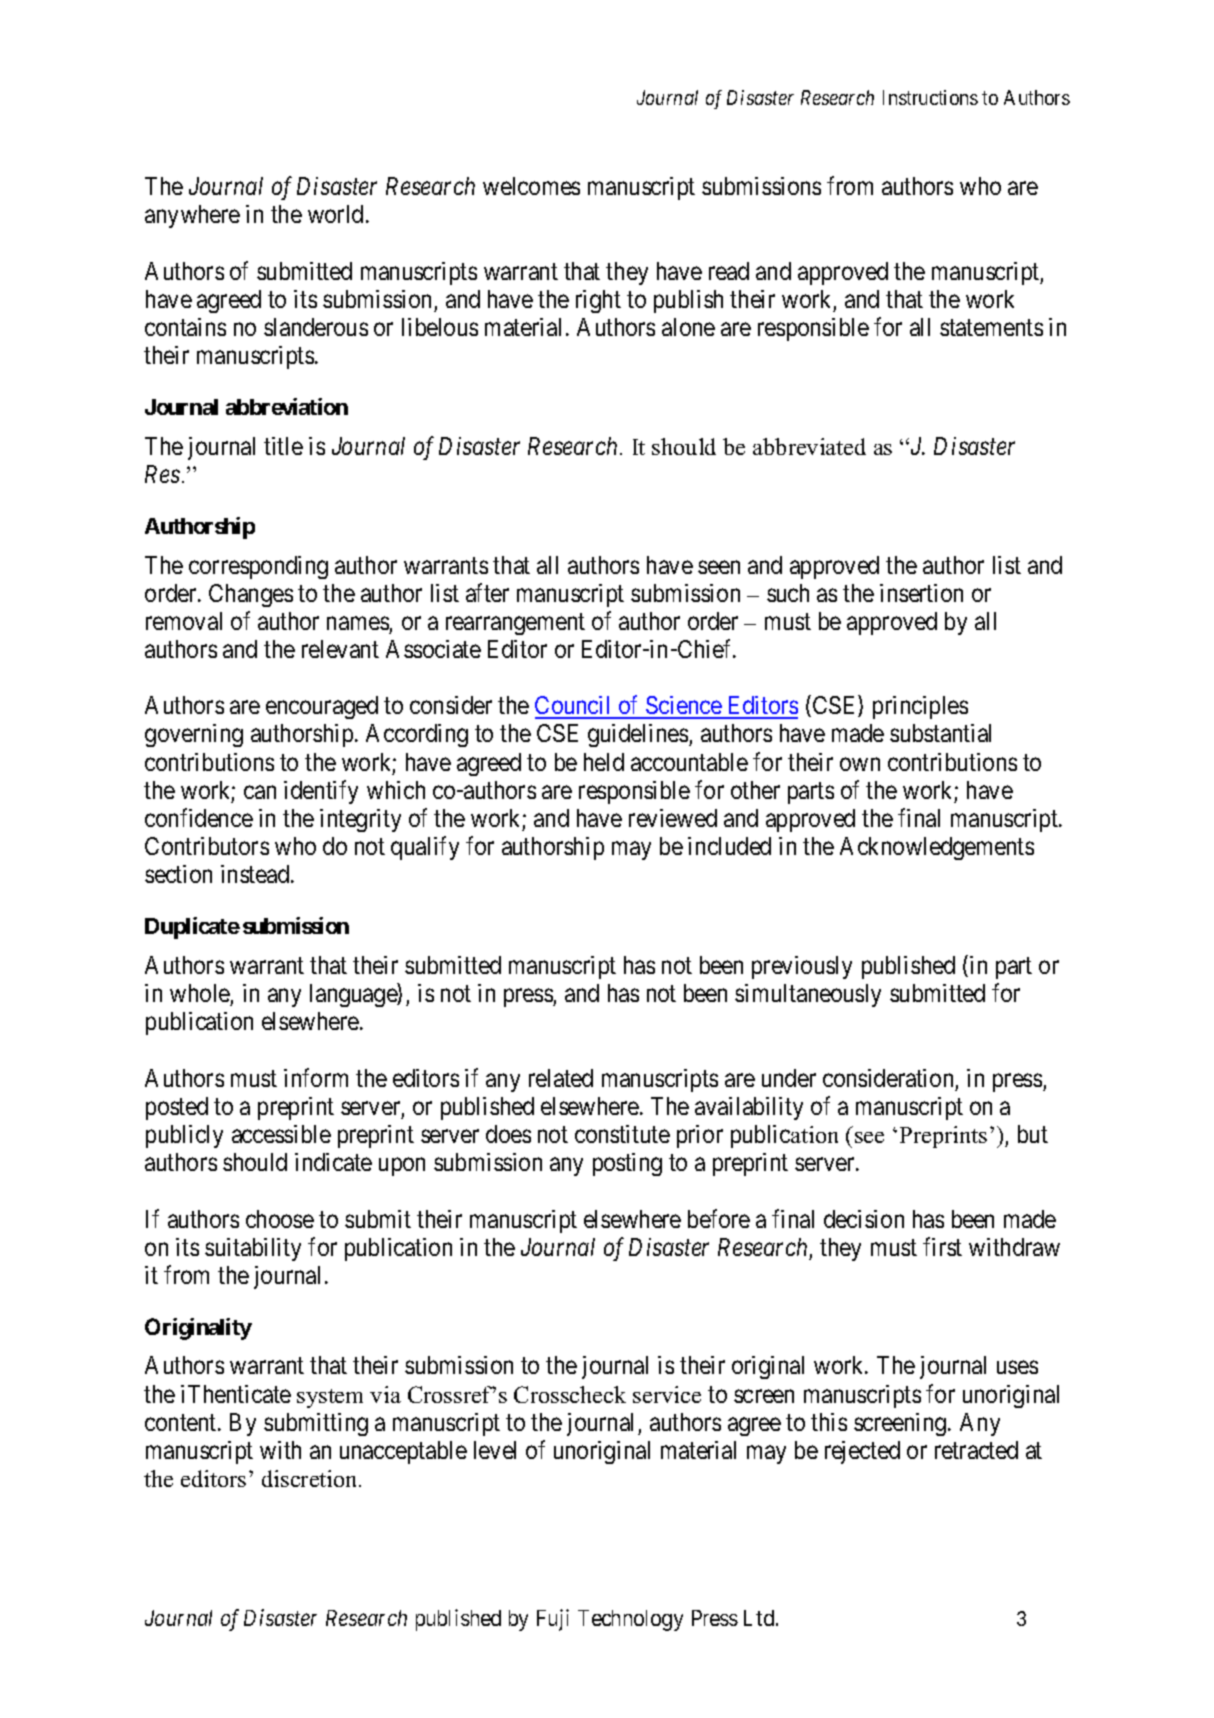 The image size is (1214, 1718). What do you see at coordinates (789, 1078) in the screenshot?
I see `under` at bounding box center [789, 1078].
